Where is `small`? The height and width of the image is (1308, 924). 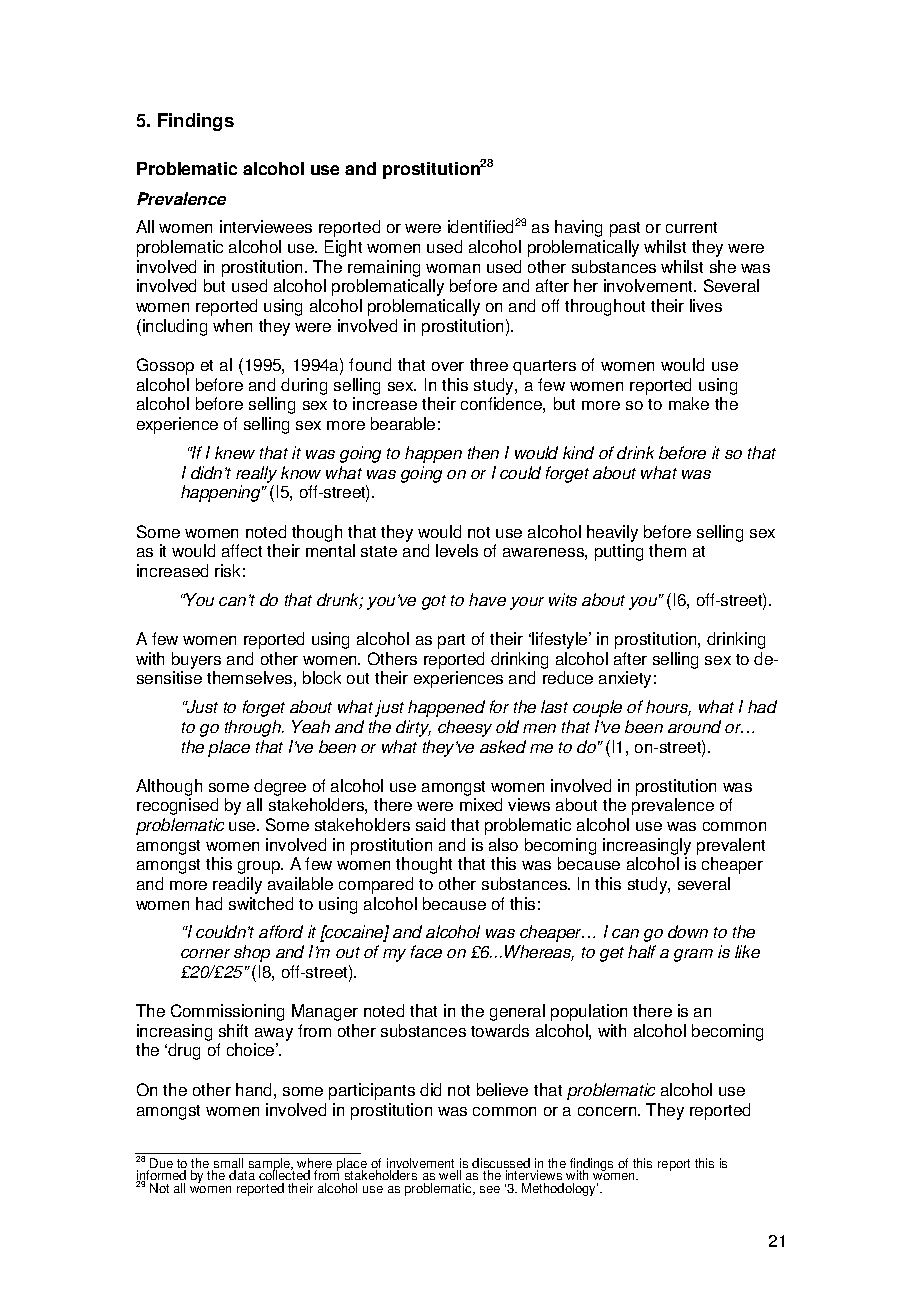
small is located at coordinates (227, 1164).
